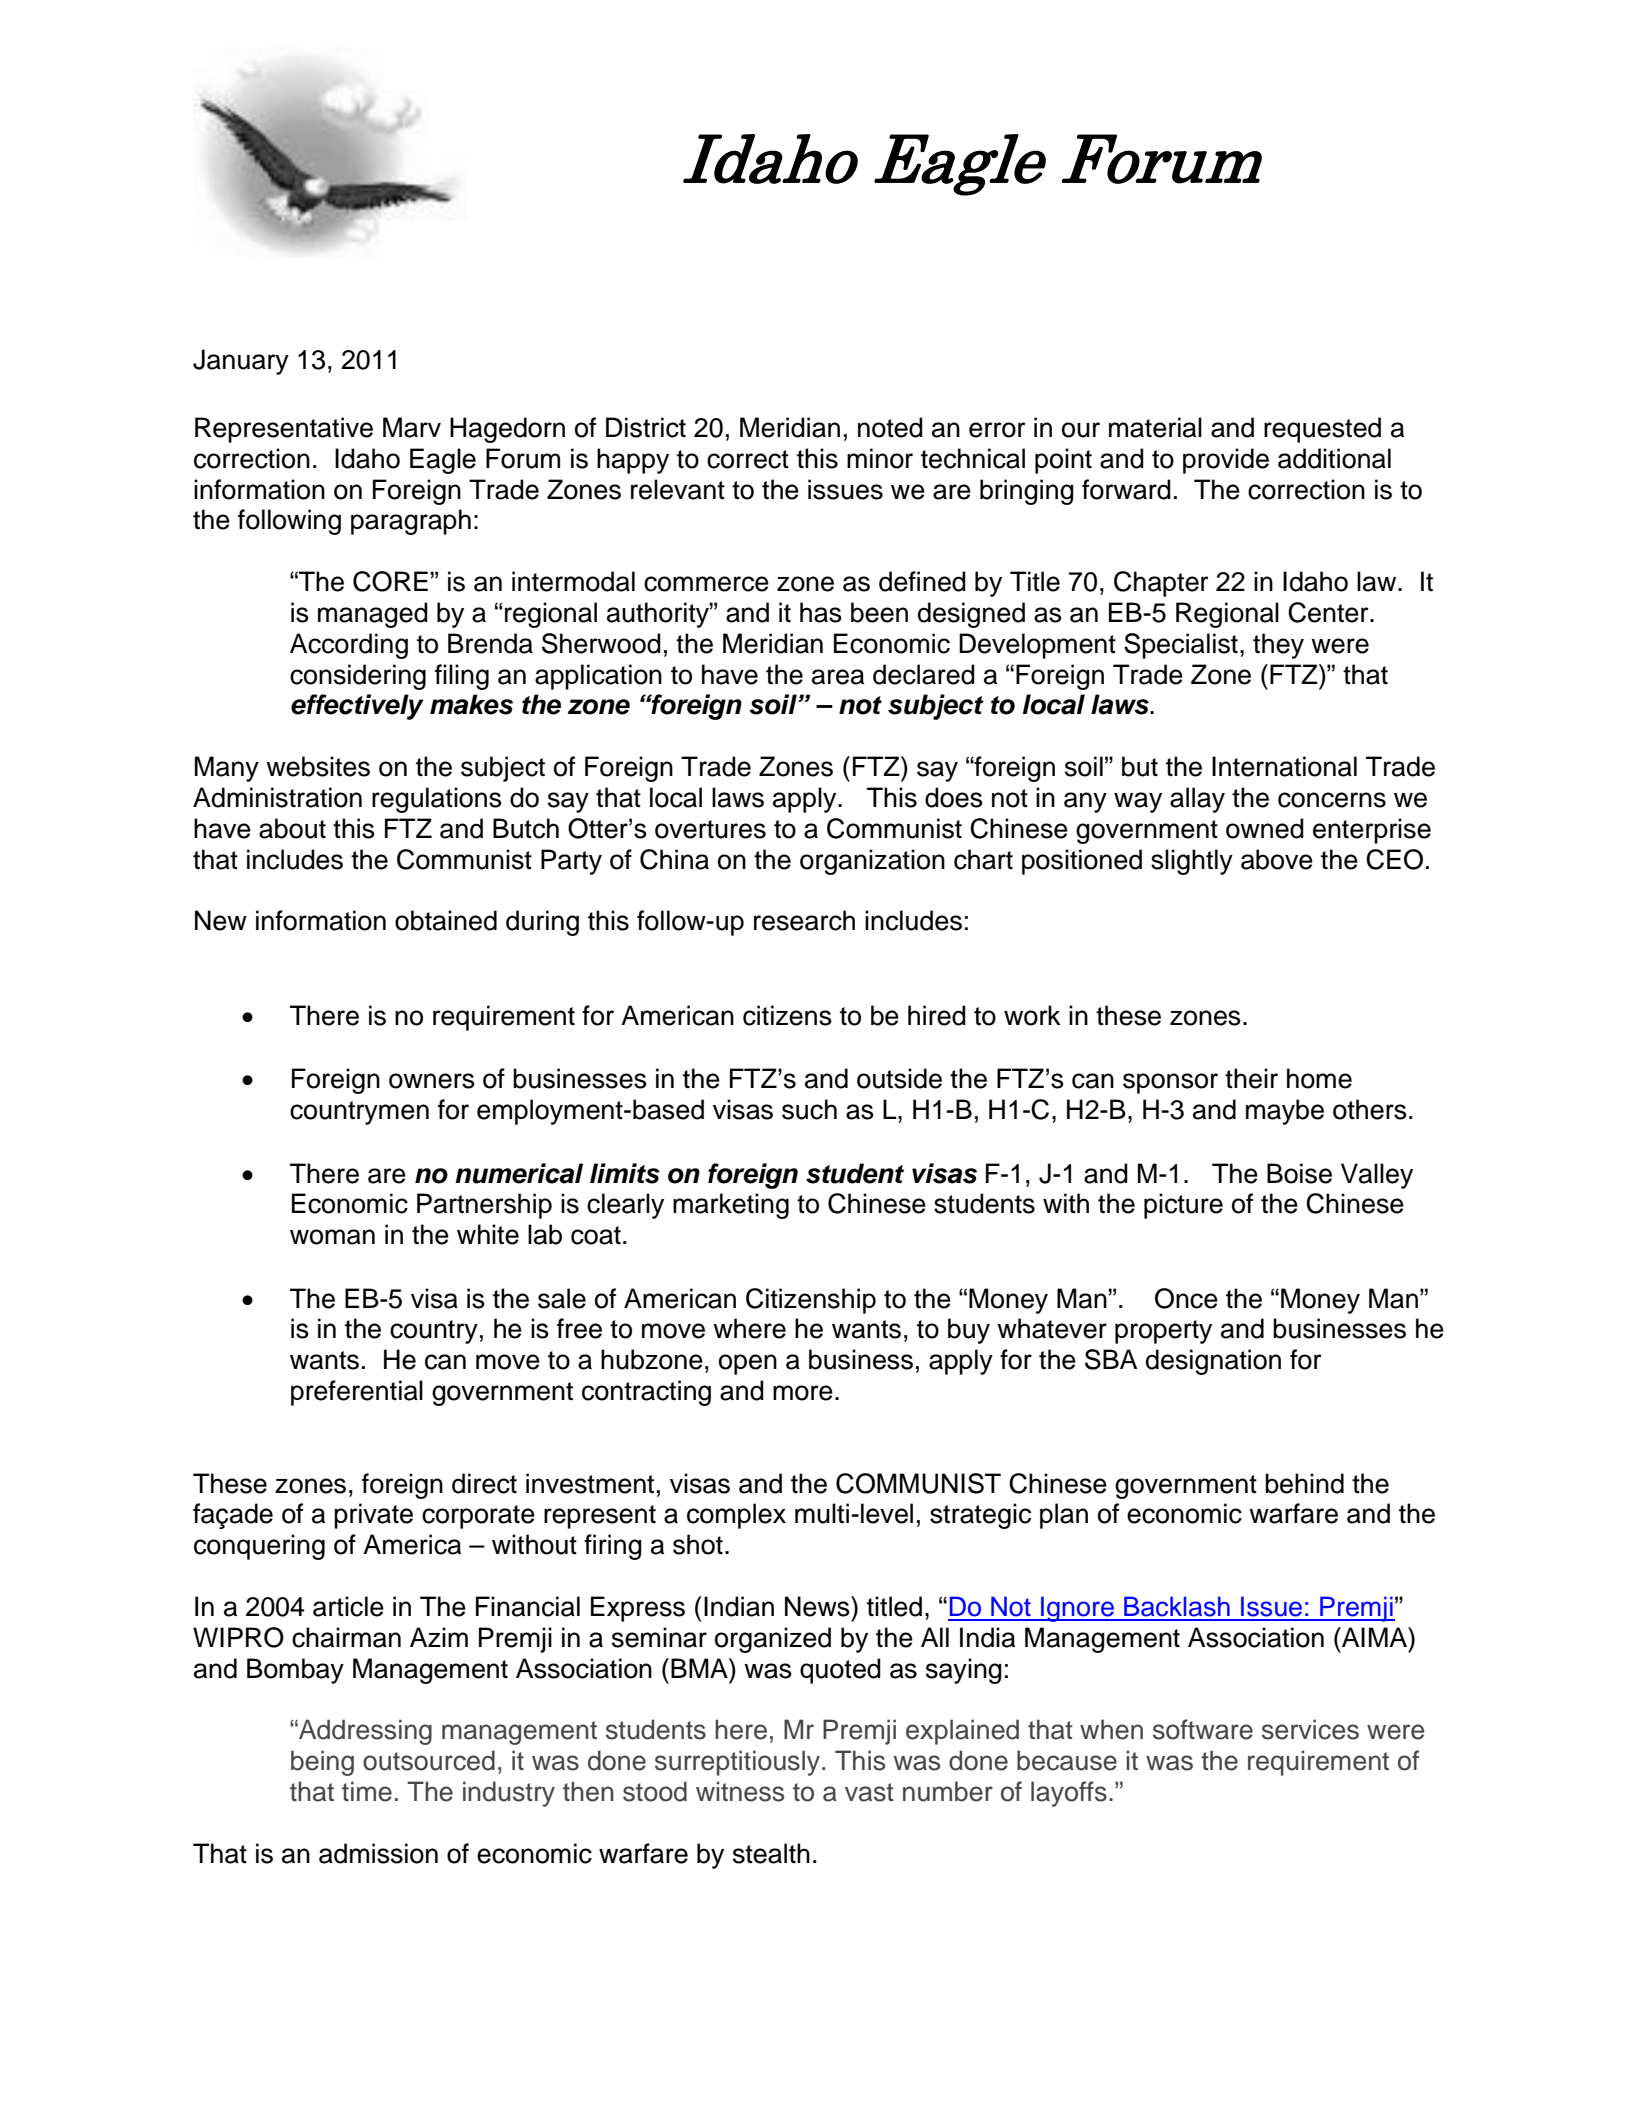 This page has height=2124, width=1642. I want to click on time, so click(367, 1791).
